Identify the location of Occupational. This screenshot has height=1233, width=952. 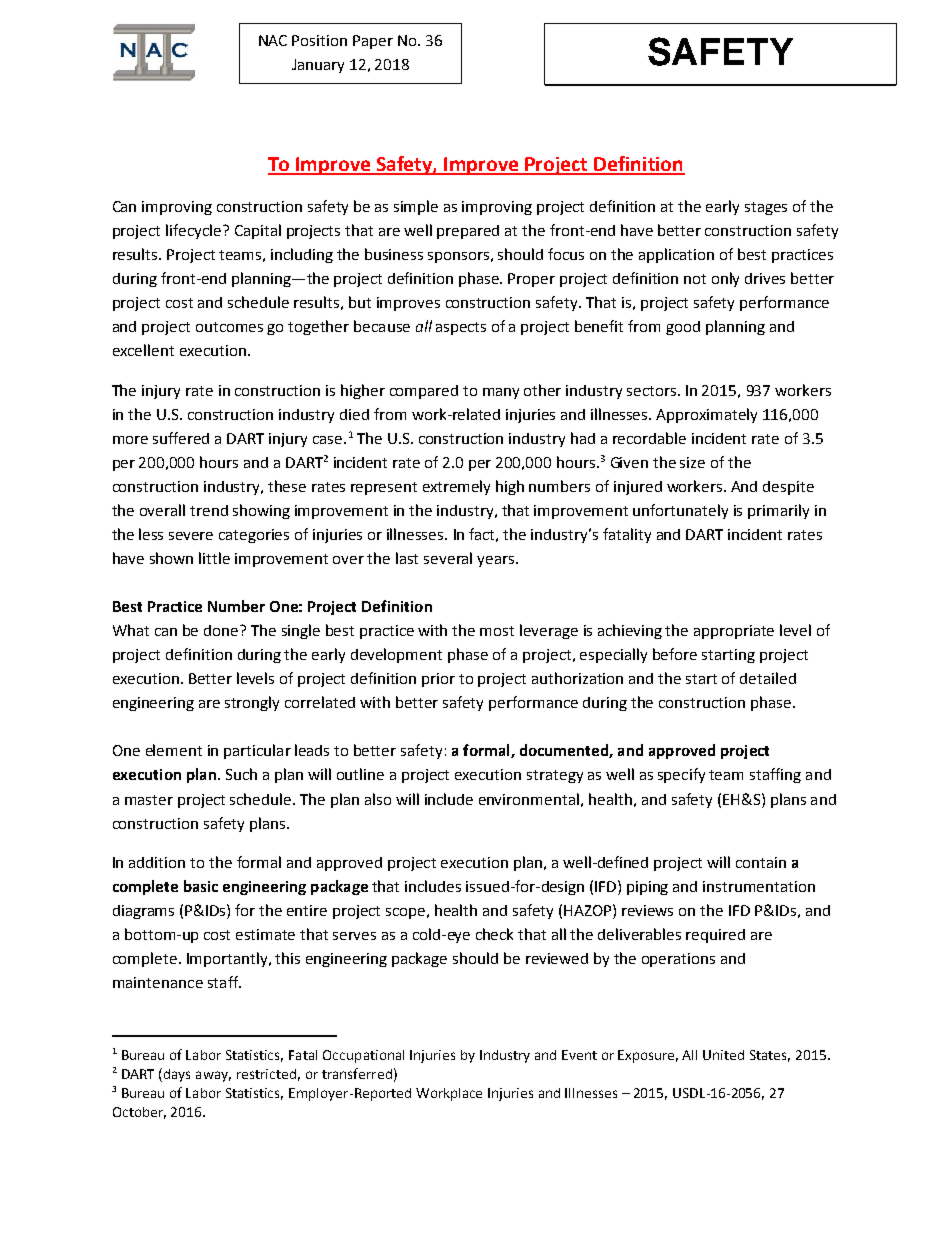
(363, 1056).
